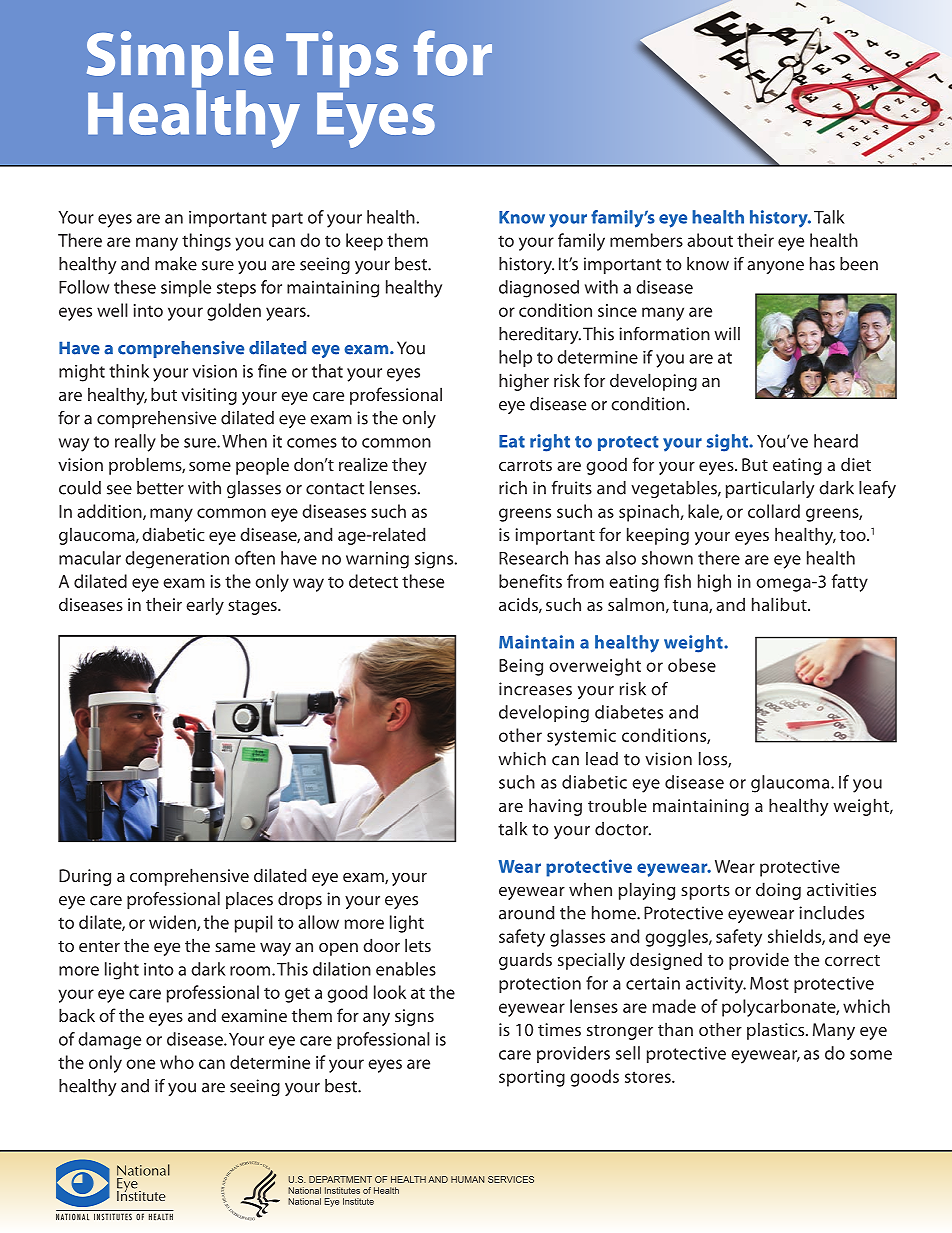 This document has height=1233, width=952. Describe the element at coordinates (774, 511) in the document. I see `collard` at that location.
